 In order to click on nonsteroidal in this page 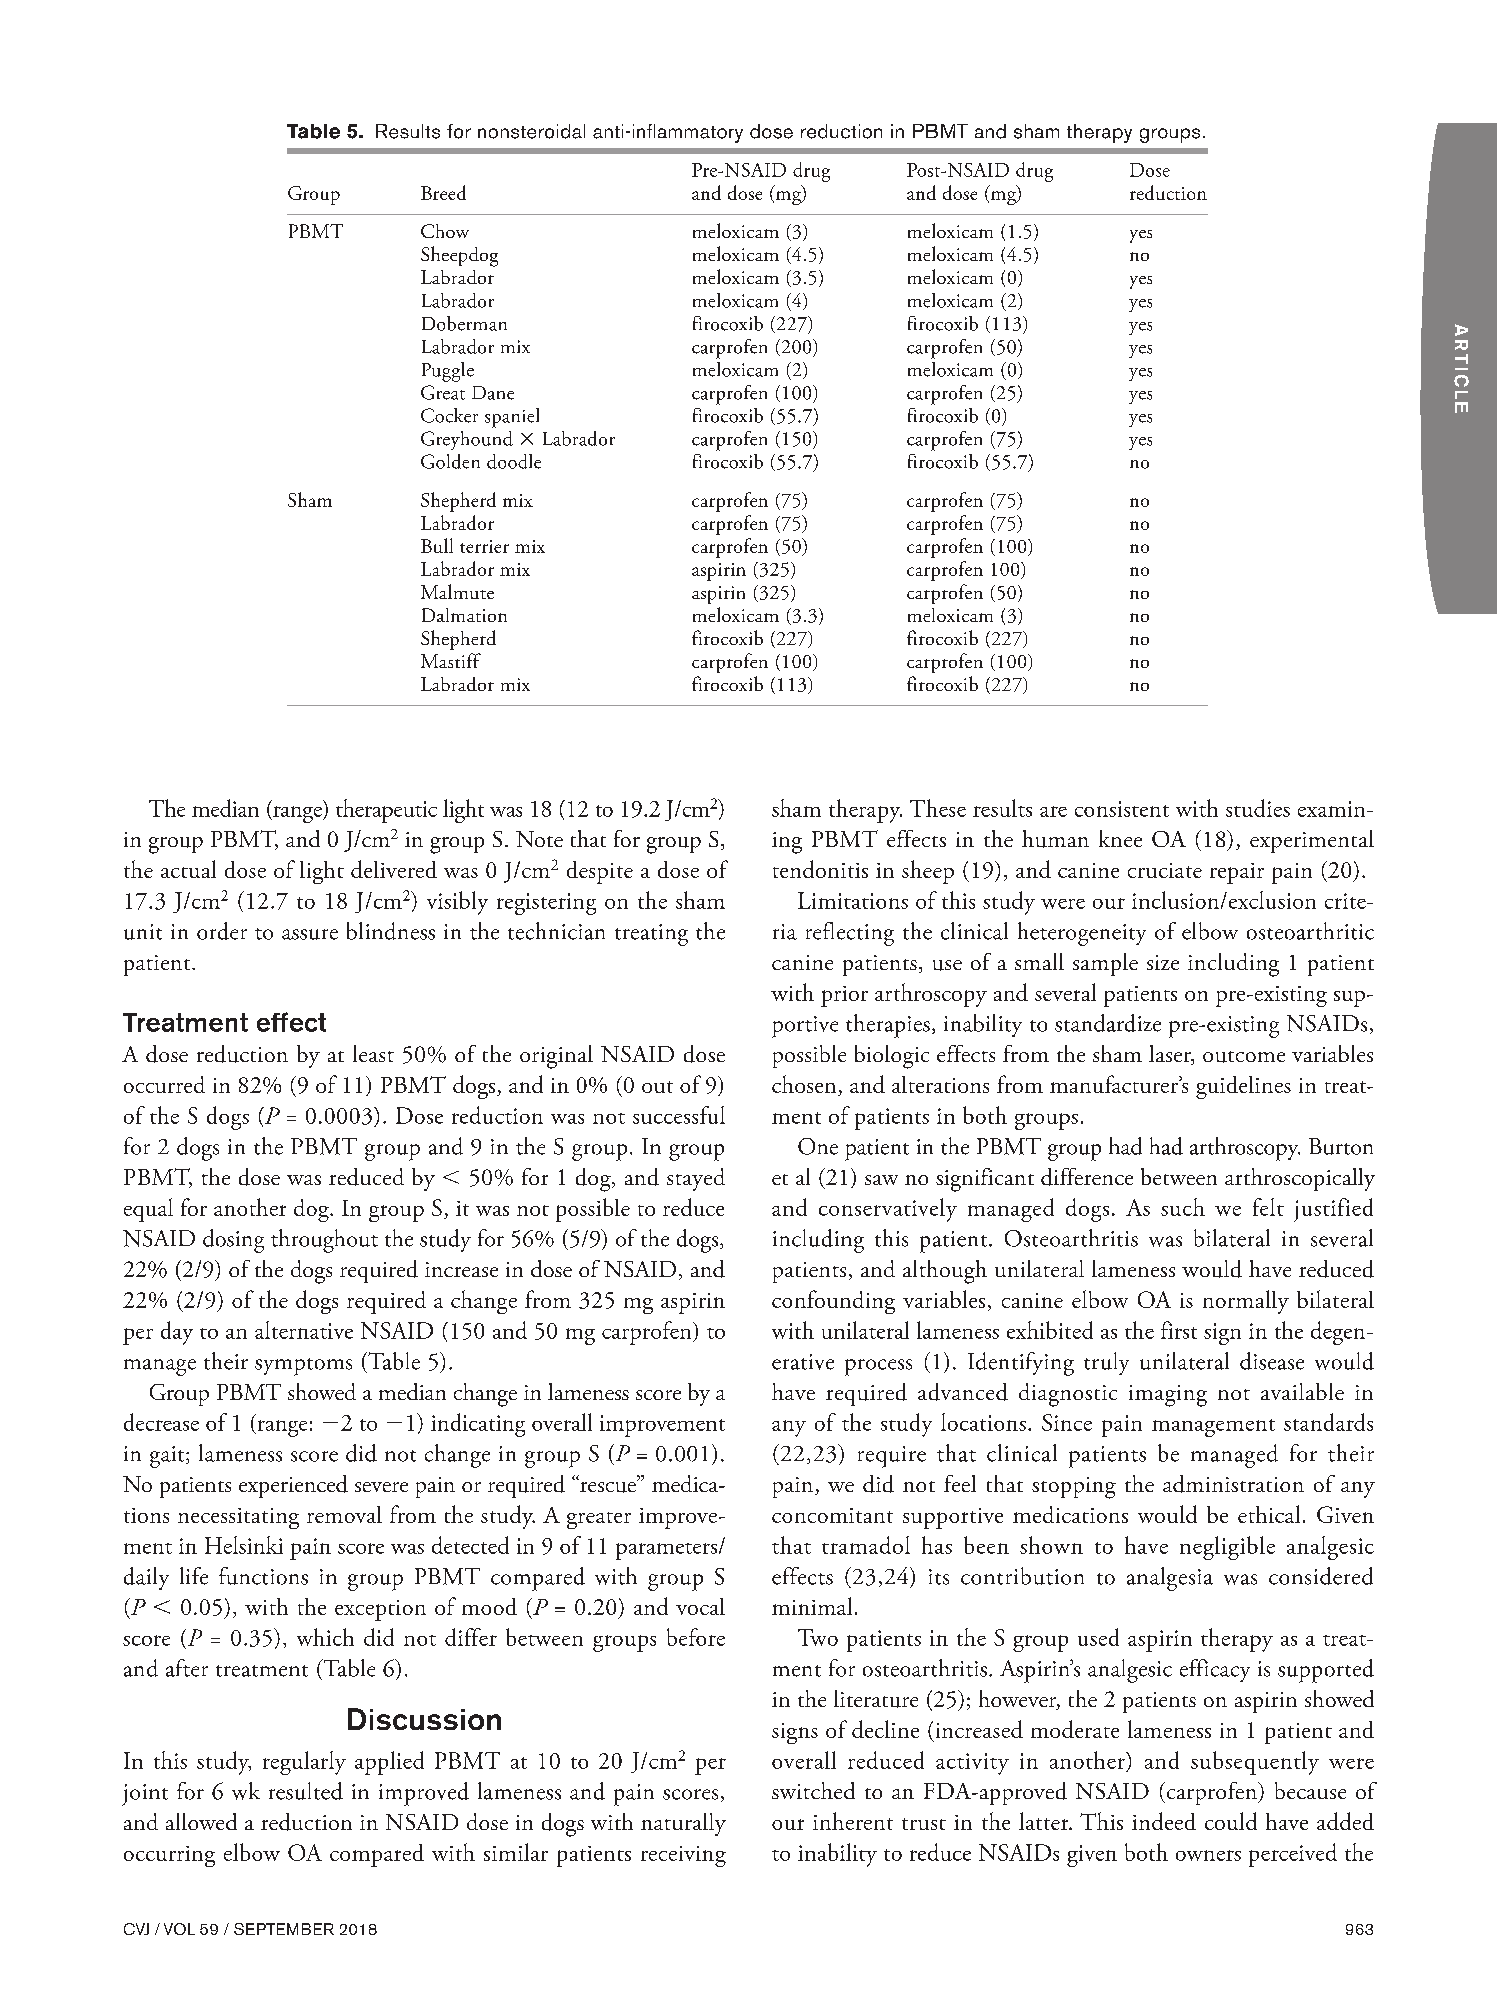, I will do `click(531, 131)`.
